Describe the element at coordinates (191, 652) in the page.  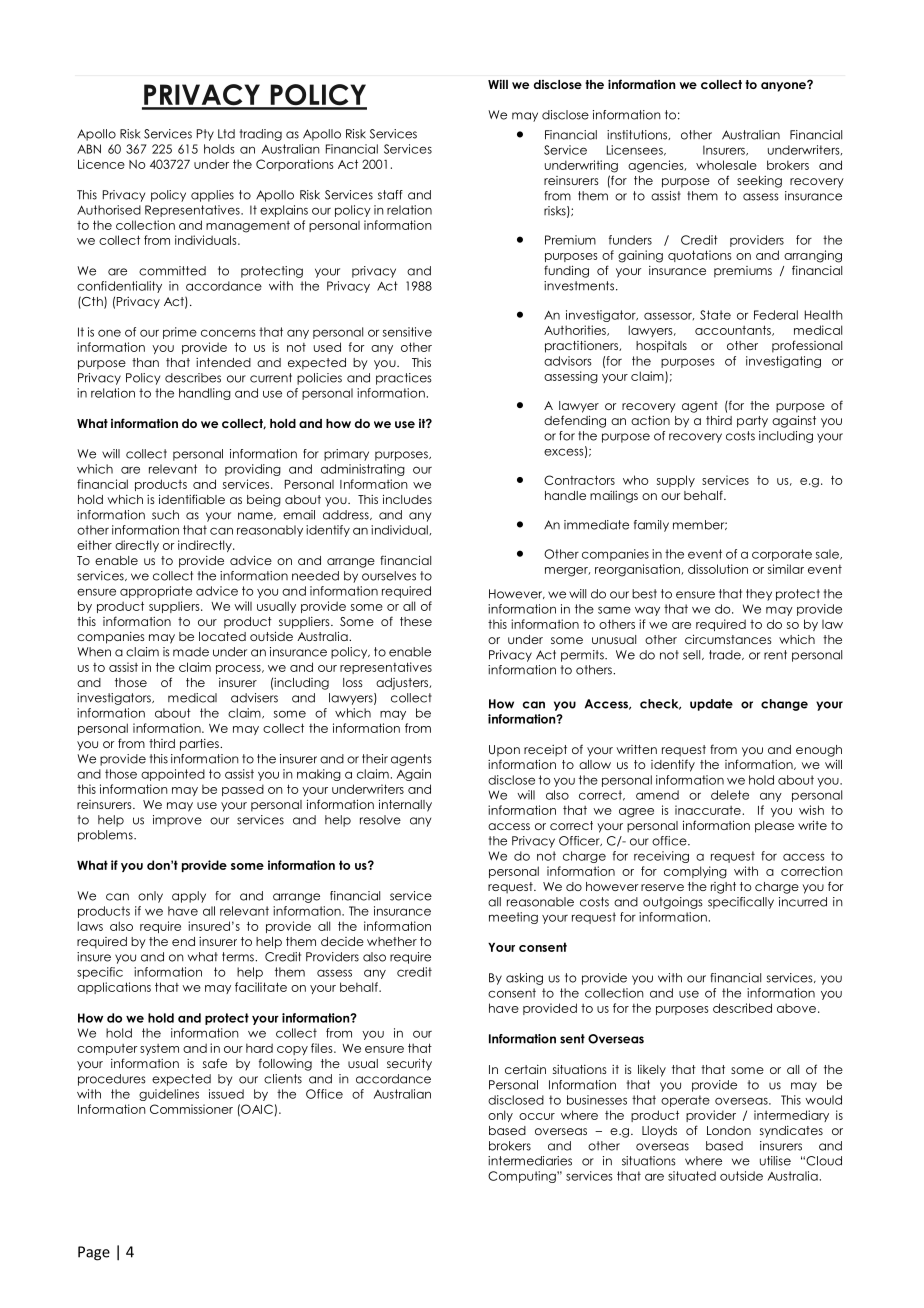
I see `made` at that location.
